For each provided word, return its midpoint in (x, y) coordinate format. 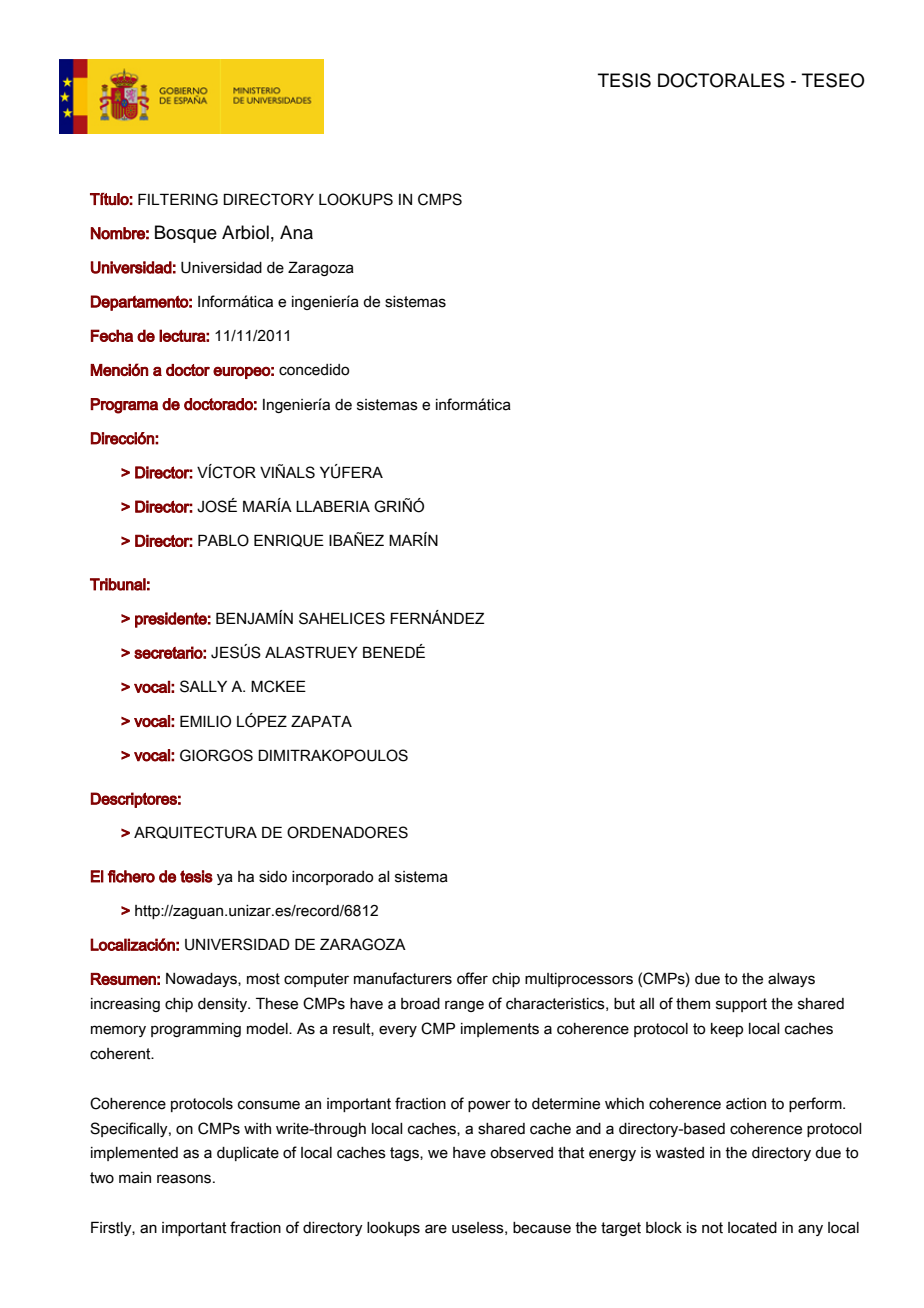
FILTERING (178, 199)
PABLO (223, 540)
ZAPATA (321, 721)
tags (405, 1154)
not (712, 1228)
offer (472, 978)
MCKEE (278, 686)
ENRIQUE (289, 540)
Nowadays (202, 980)
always (791, 980)
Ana (296, 232)
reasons (185, 1179)
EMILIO (205, 721)
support (741, 1005)
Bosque (186, 234)
